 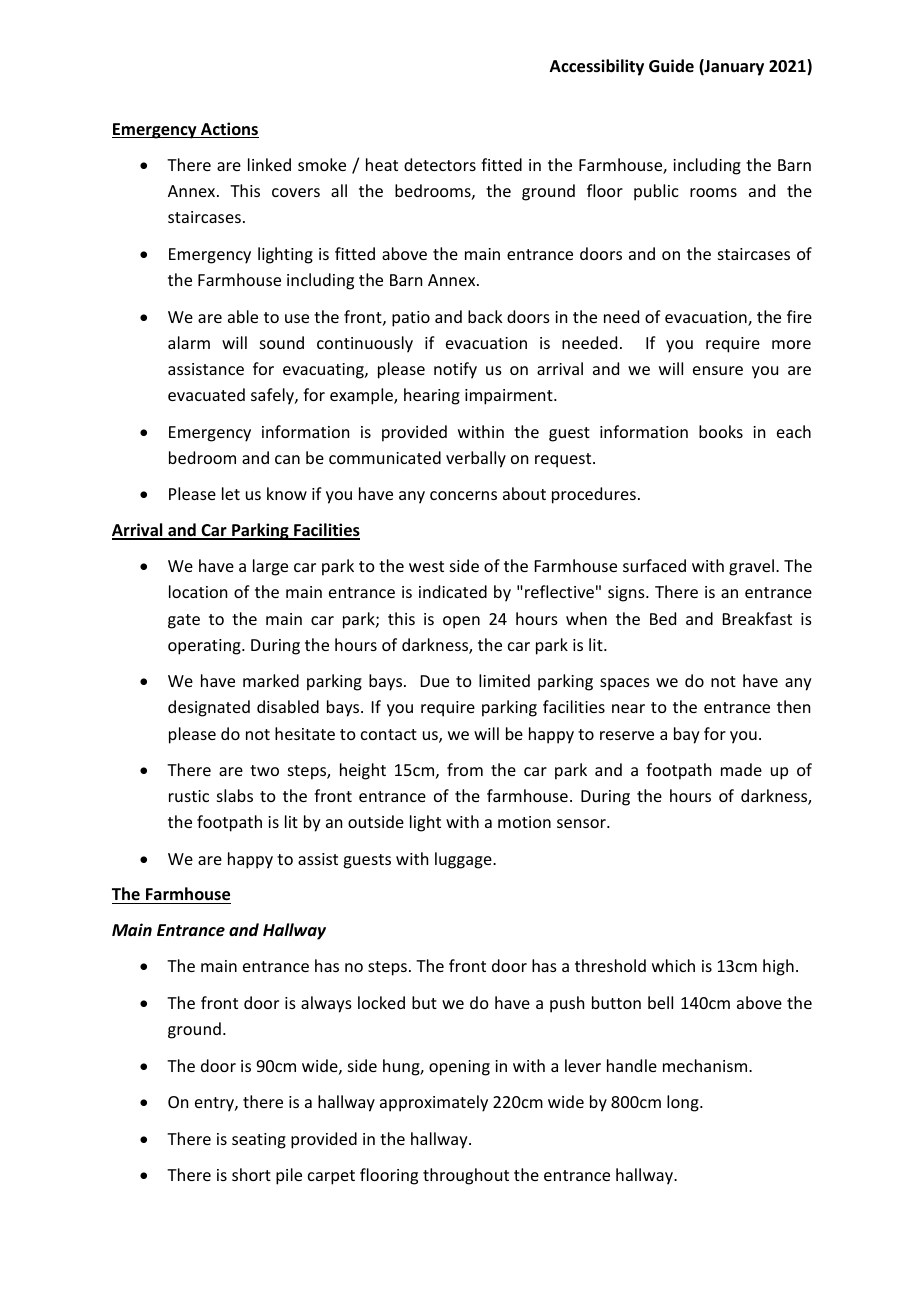 What do you see at coordinates (231, 493) in the screenshot?
I see `let` at bounding box center [231, 493].
